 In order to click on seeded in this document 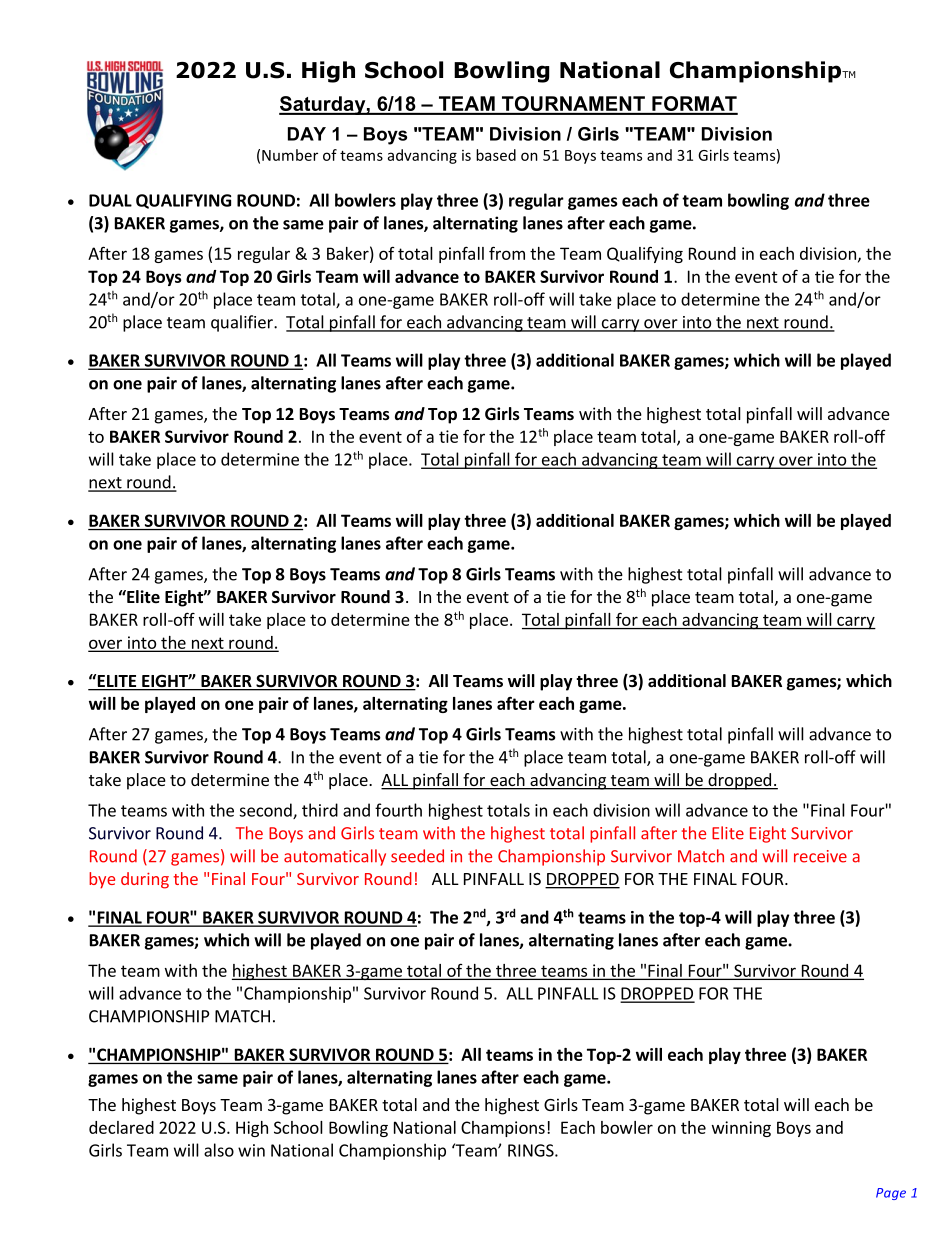, I will do `click(417, 856)`.
